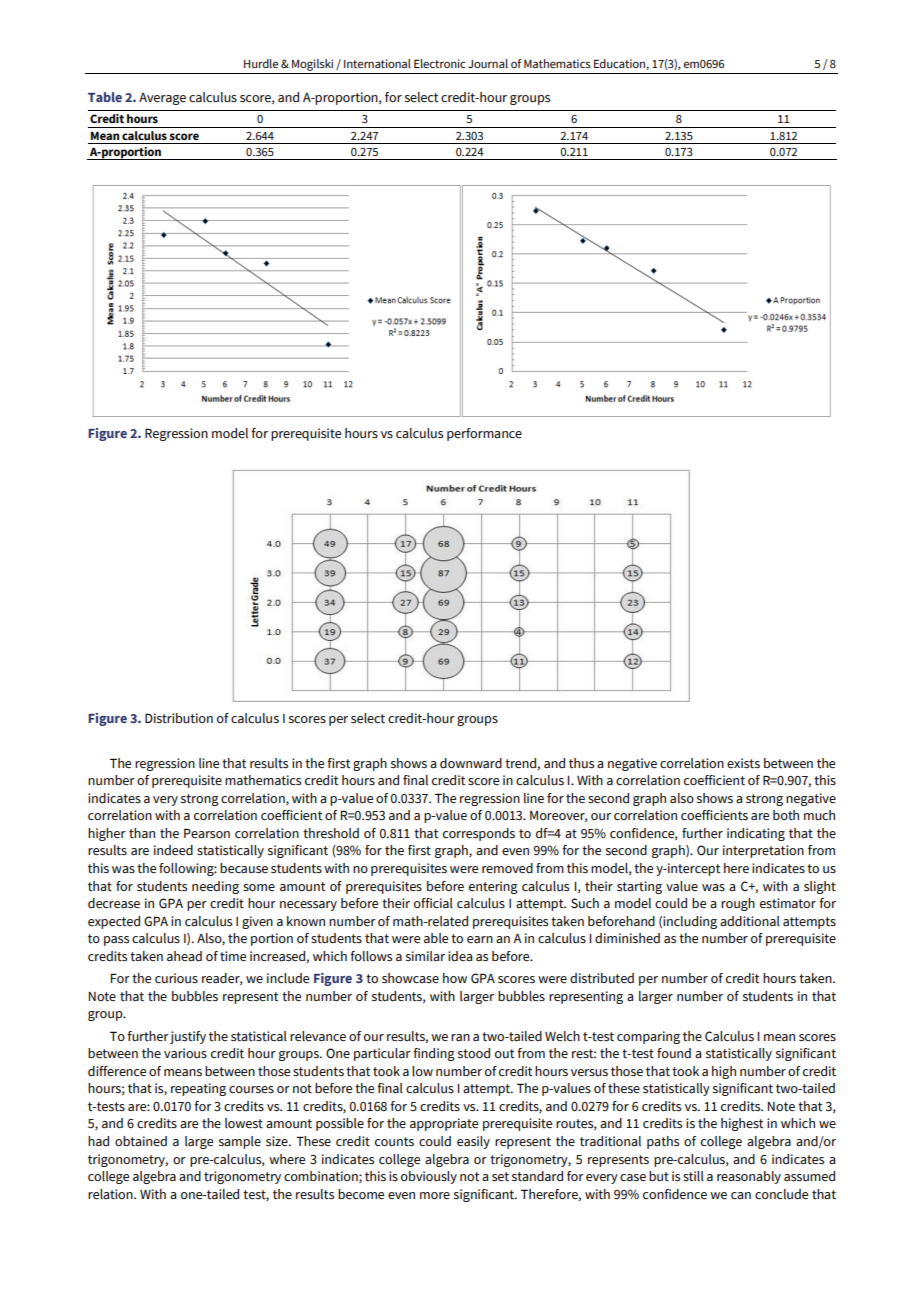 This image has height=1307, width=924. What do you see at coordinates (162, 99) in the image?
I see `Average` at bounding box center [162, 99].
